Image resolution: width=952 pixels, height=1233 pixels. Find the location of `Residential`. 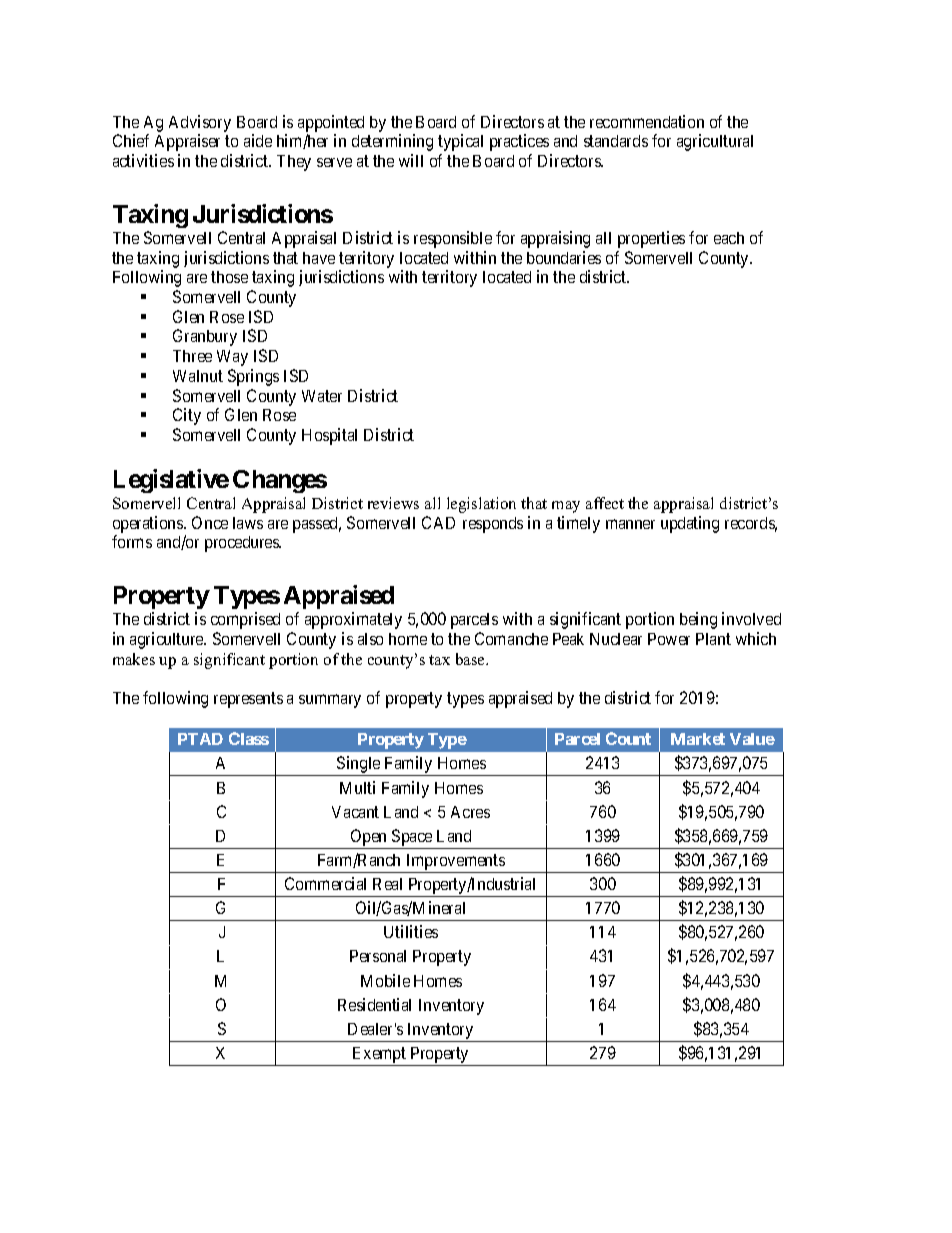

Residential is located at coordinates (374, 1004).
